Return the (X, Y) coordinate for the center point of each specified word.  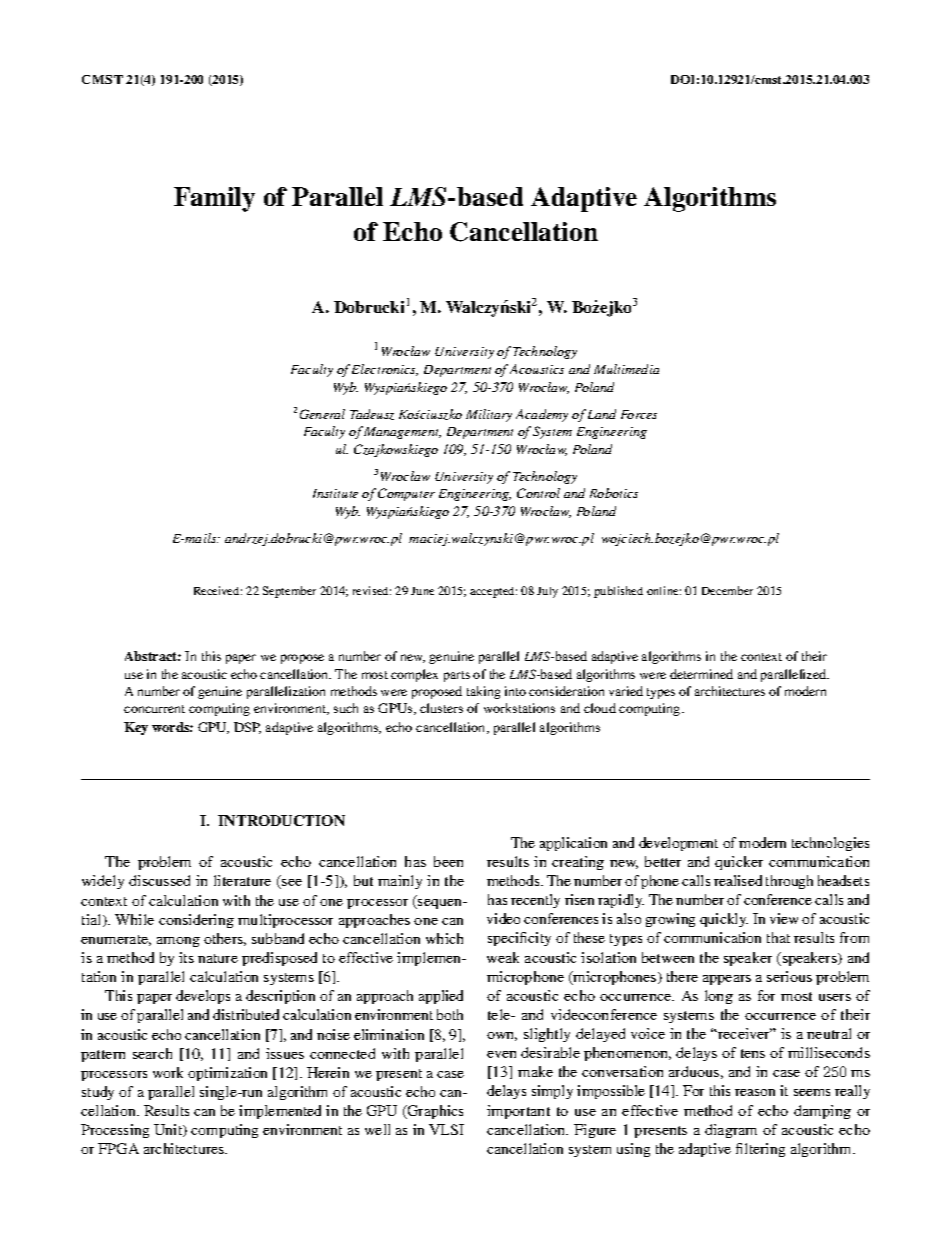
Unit (169, 1130)
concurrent (154, 709)
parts (457, 676)
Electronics (385, 370)
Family (214, 199)
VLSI (446, 1129)
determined (701, 674)
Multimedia (626, 369)
